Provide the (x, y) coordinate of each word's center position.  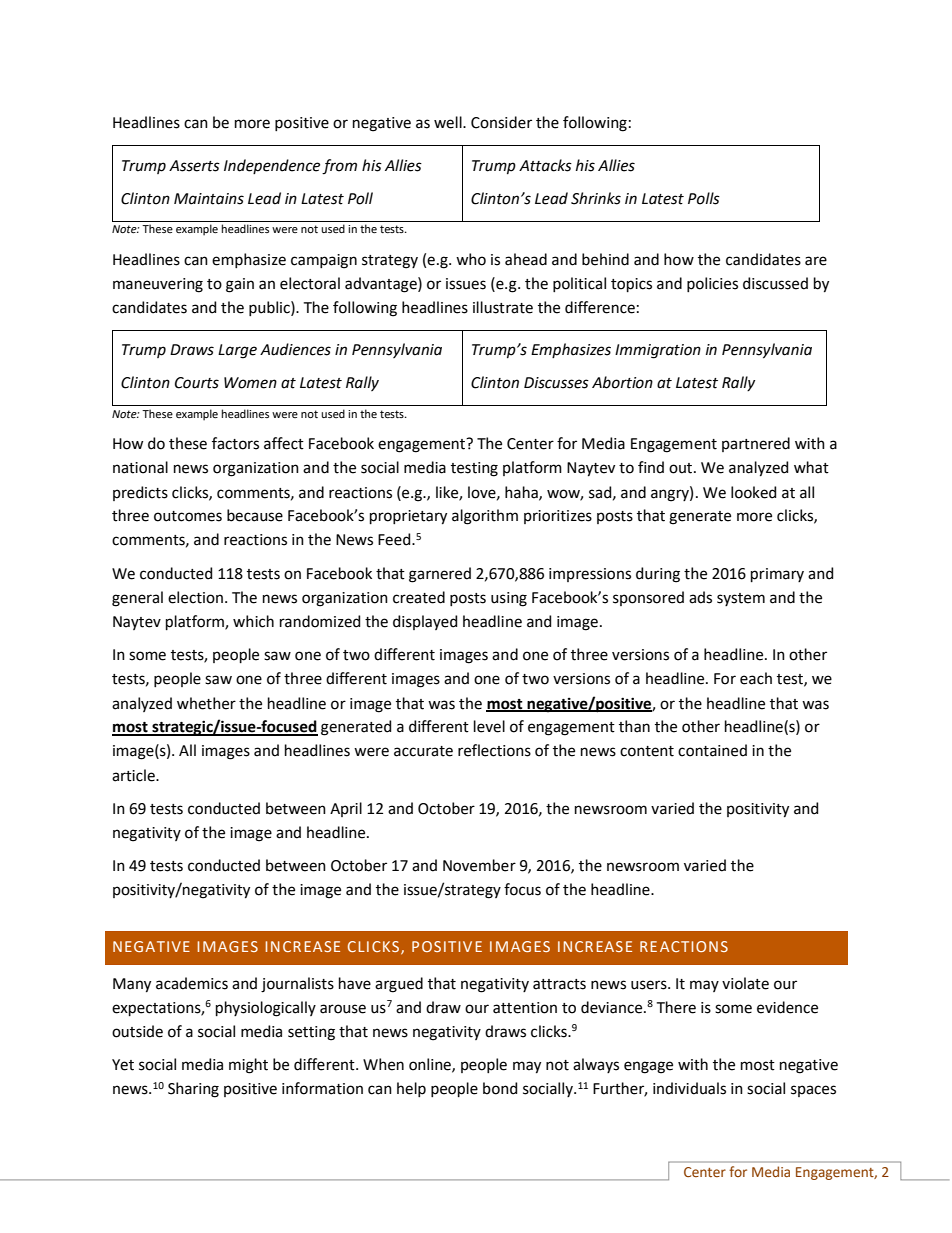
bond (500, 1088)
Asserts (194, 166)
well (449, 122)
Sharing (193, 1090)
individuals (689, 1088)
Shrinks (596, 198)
